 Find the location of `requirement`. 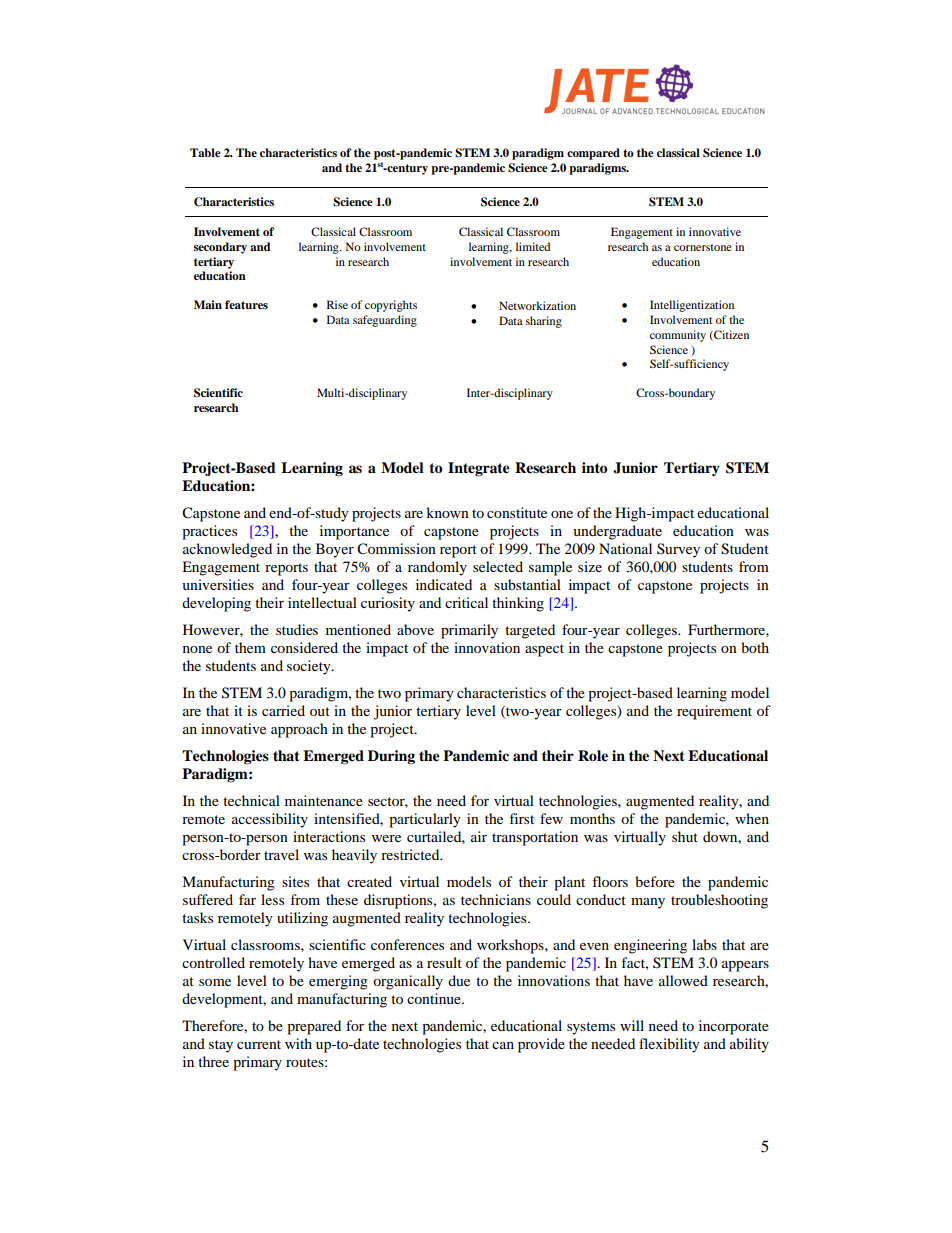

requirement is located at coordinates (714, 712).
